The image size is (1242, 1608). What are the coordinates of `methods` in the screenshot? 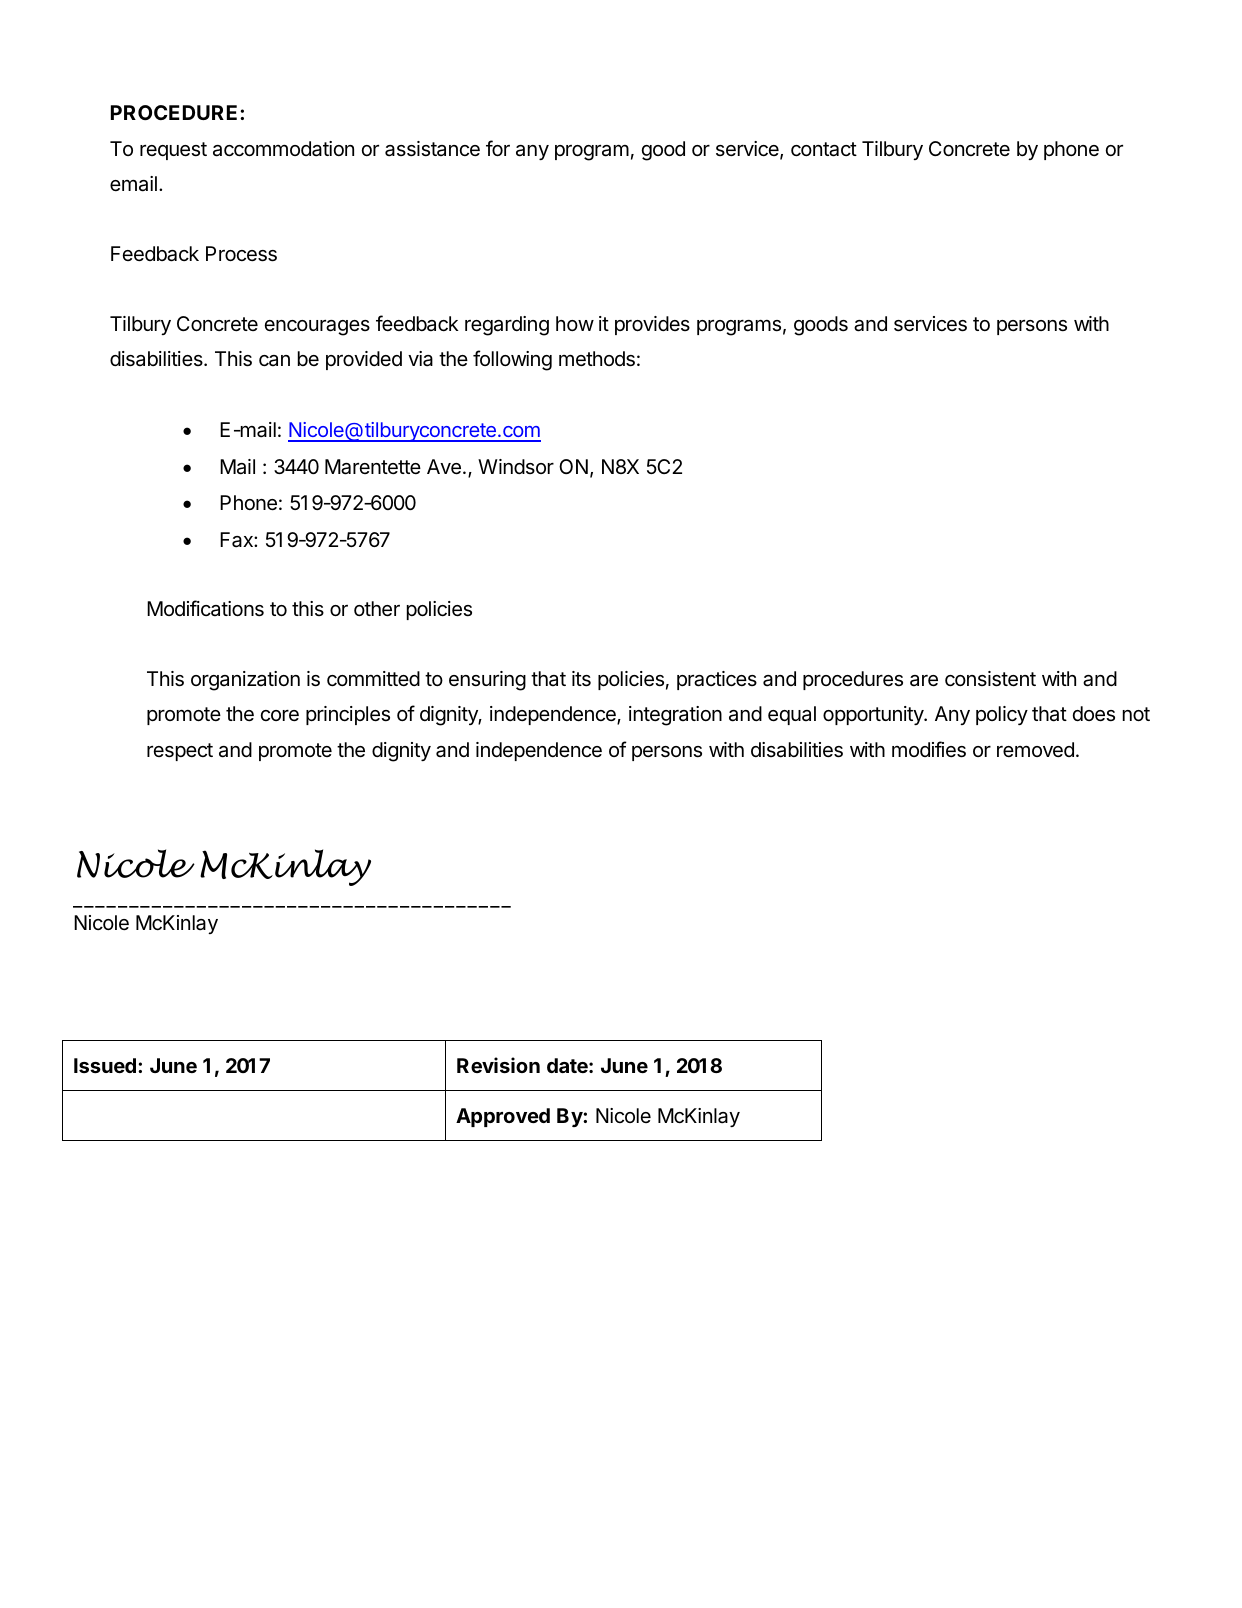 It's located at (597, 359).
